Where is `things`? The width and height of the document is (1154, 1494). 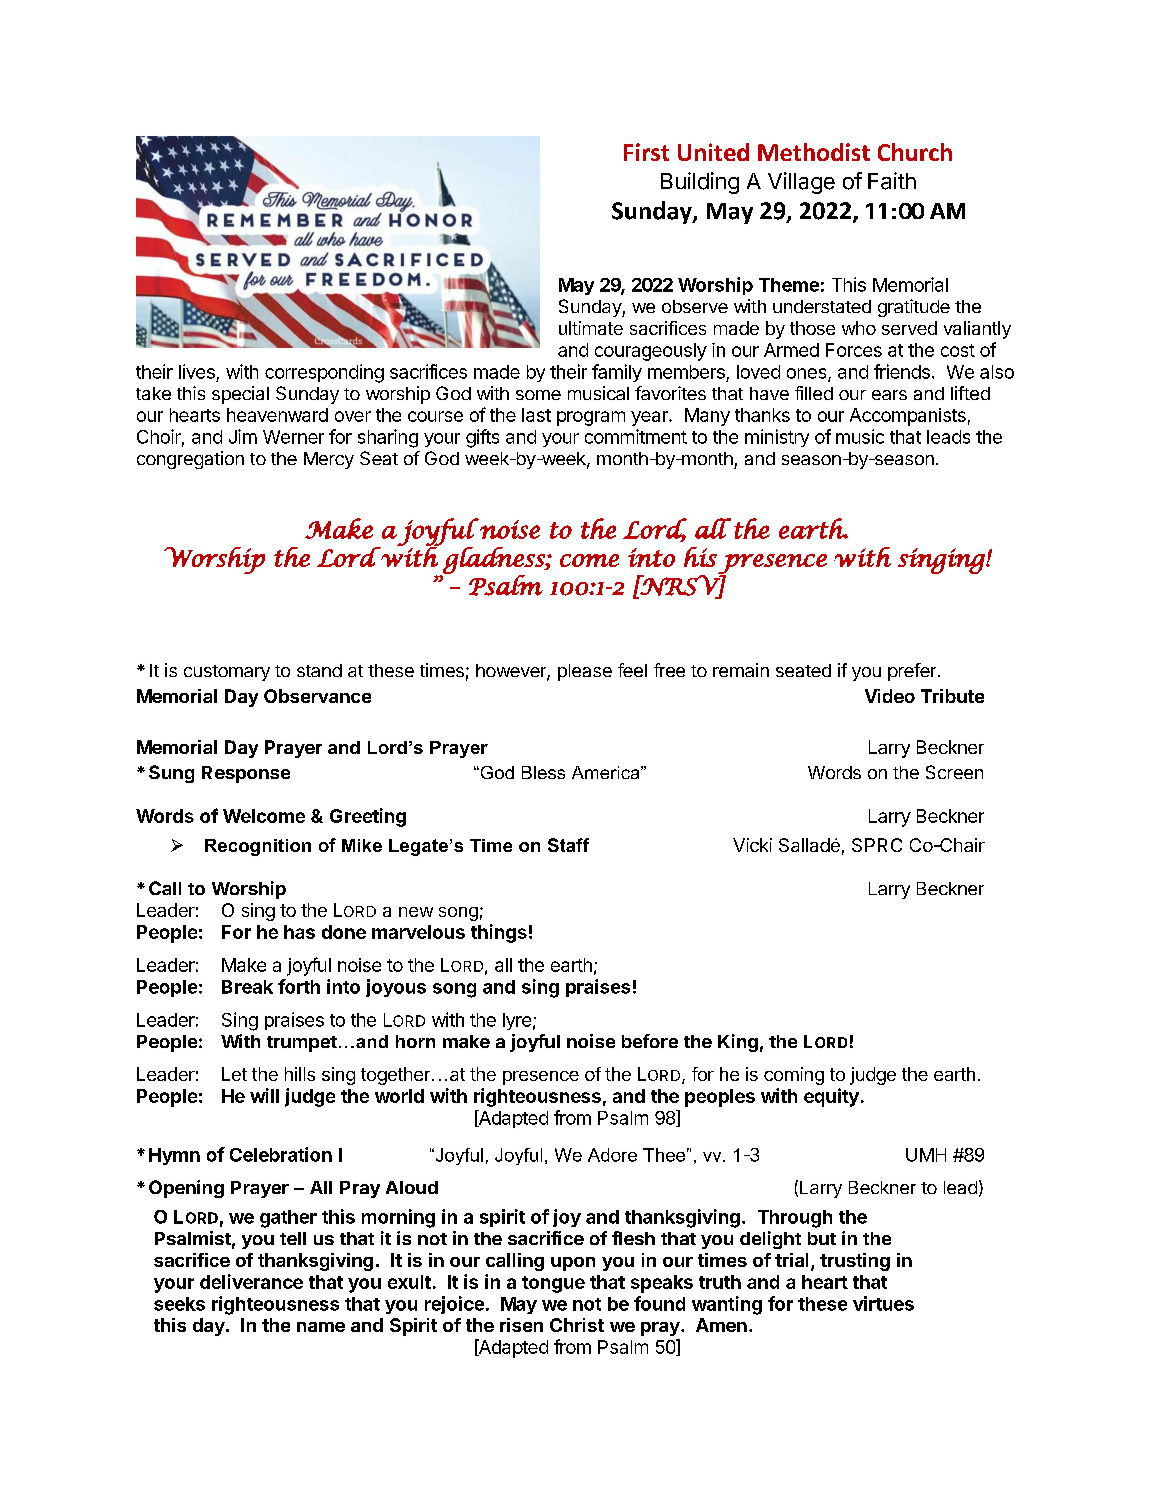 things is located at coordinates (499, 933).
